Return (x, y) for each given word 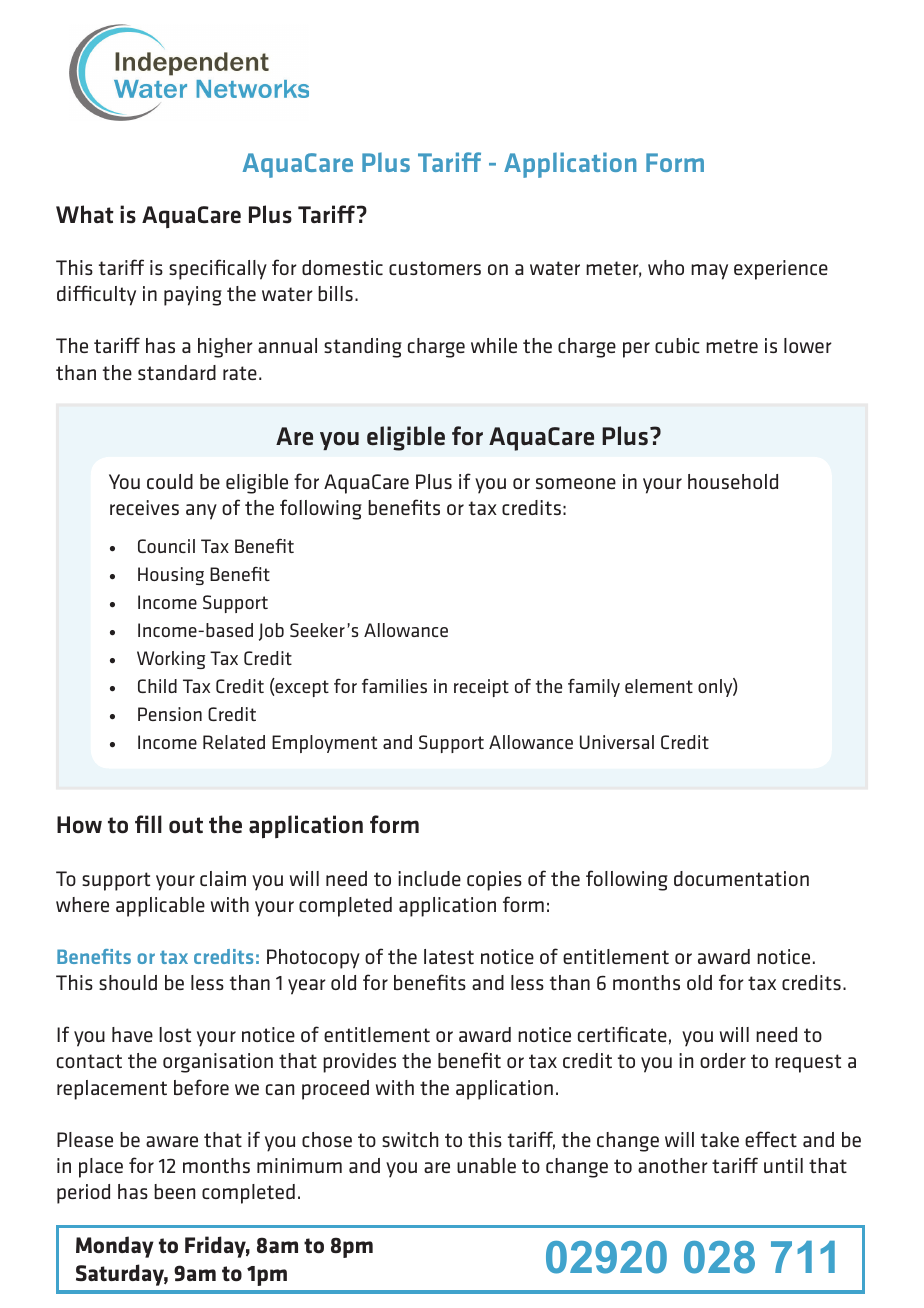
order (723, 1060)
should (128, 982)
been (174, 1191)
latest (449, 956)
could (170, 481)
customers (435, 268)
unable (486, 1165)
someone (576, 483)
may (709, 272)
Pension (170, 714)
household (733, 481)
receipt (481, 688)
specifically (218, 269)
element (659, 686)
